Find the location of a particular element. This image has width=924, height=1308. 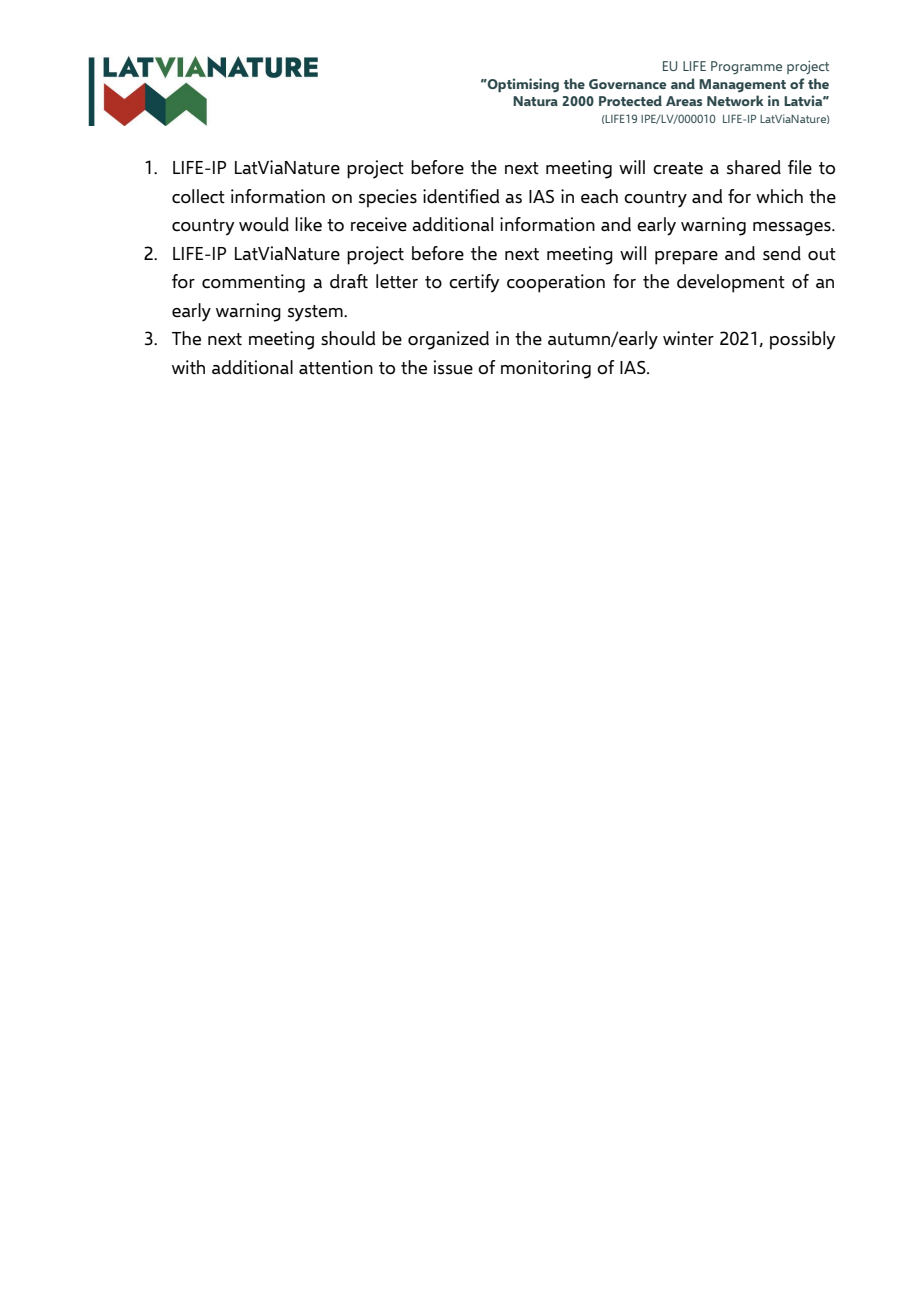

Natura is located at coordinates (535, 101).
